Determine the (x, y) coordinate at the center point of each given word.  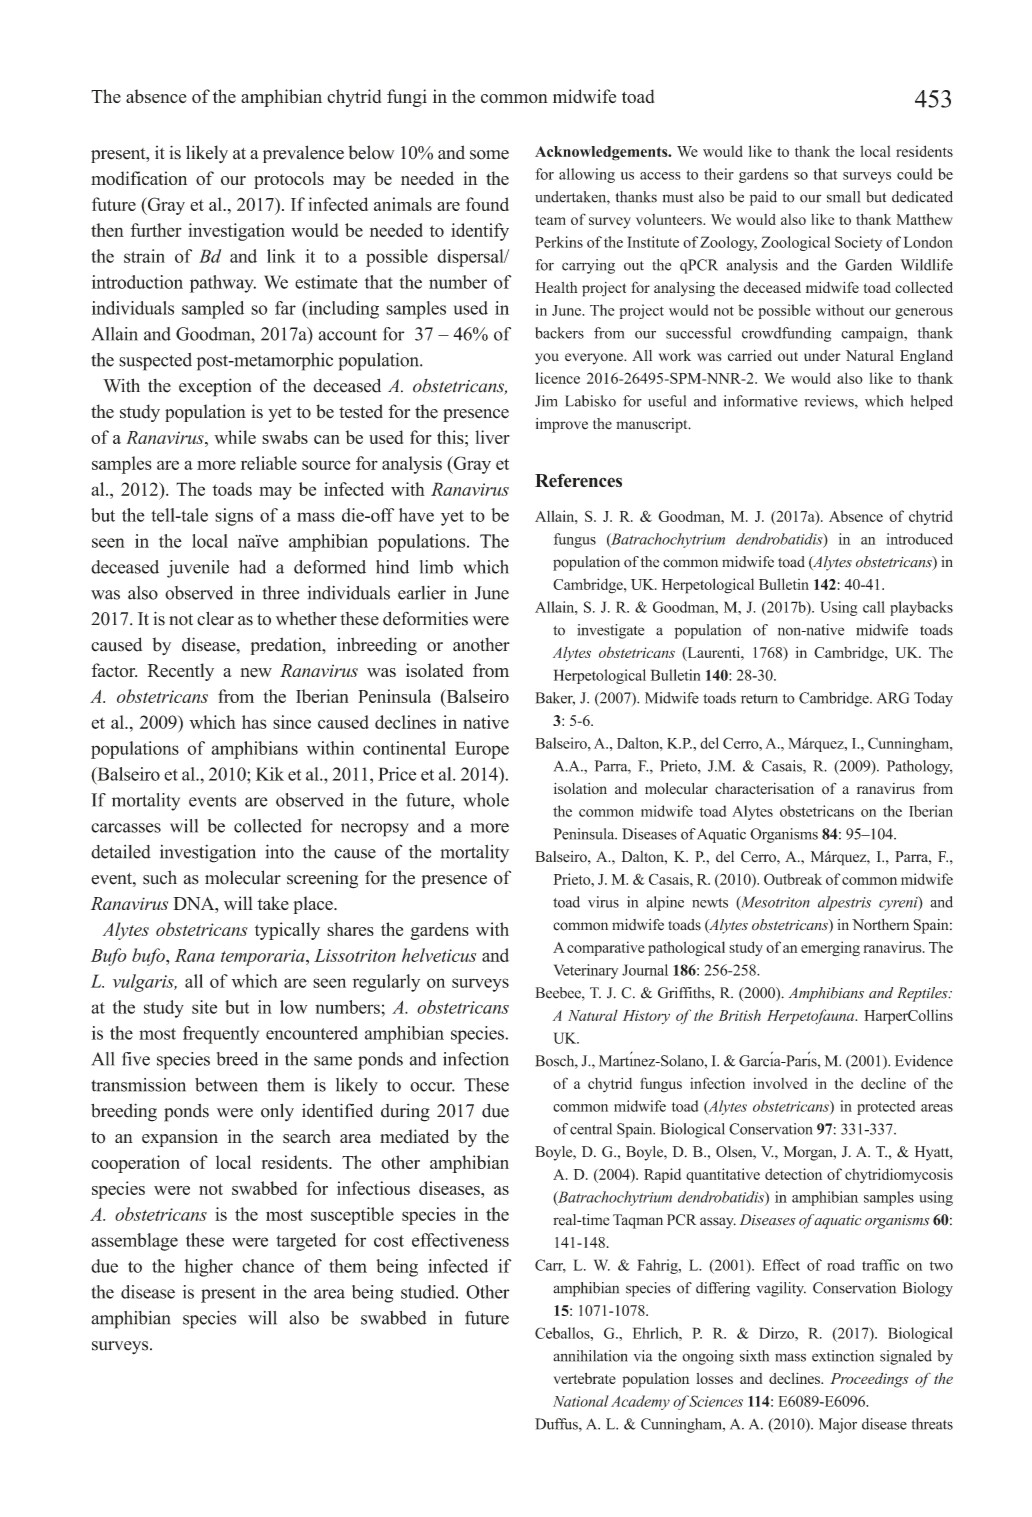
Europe (482, 750)
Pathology (920, 767)
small (843, 197)
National (581, 1401)
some (489, 155)
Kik (270, 774)
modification (139, 178)
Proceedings (869, 1380)
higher (208, 1268)
